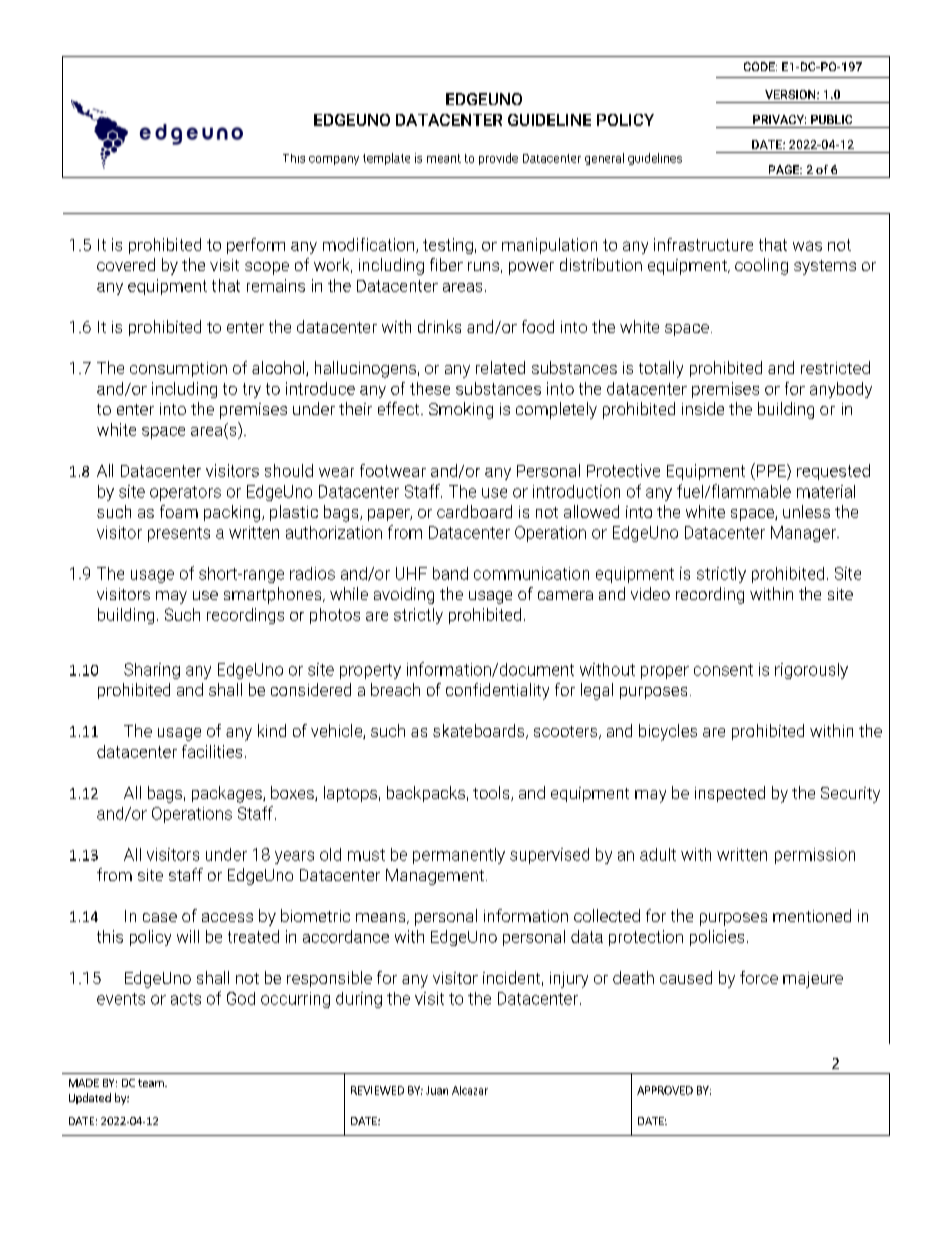 The image size is (952, 1233). I want to click on consumption, so click(178, 369).
